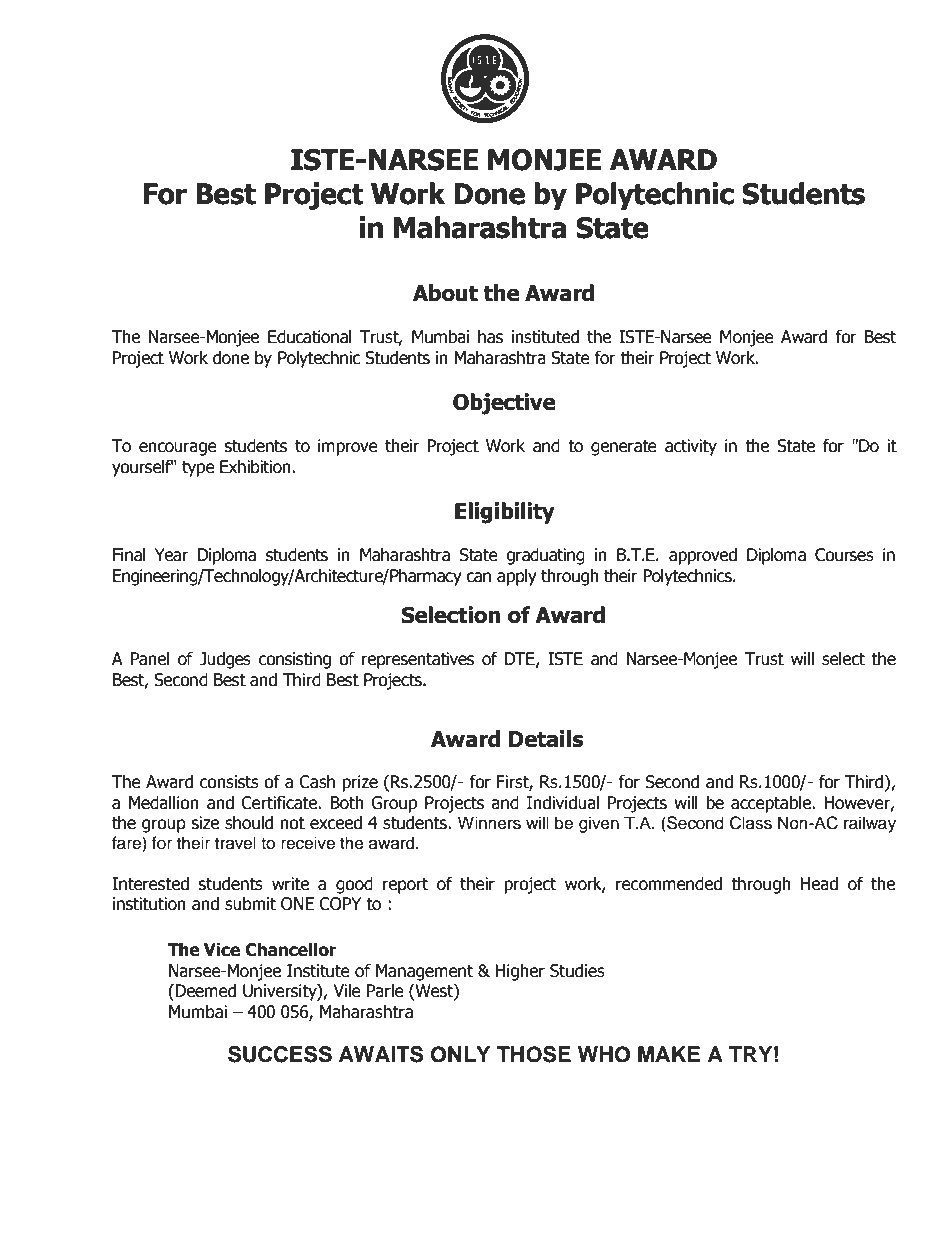 The height and width of the screenshot is (1233, 952). What do you see at coordinates (171, 555) in the screenshot?
I see `Year` at bounding box center [171, 555].
